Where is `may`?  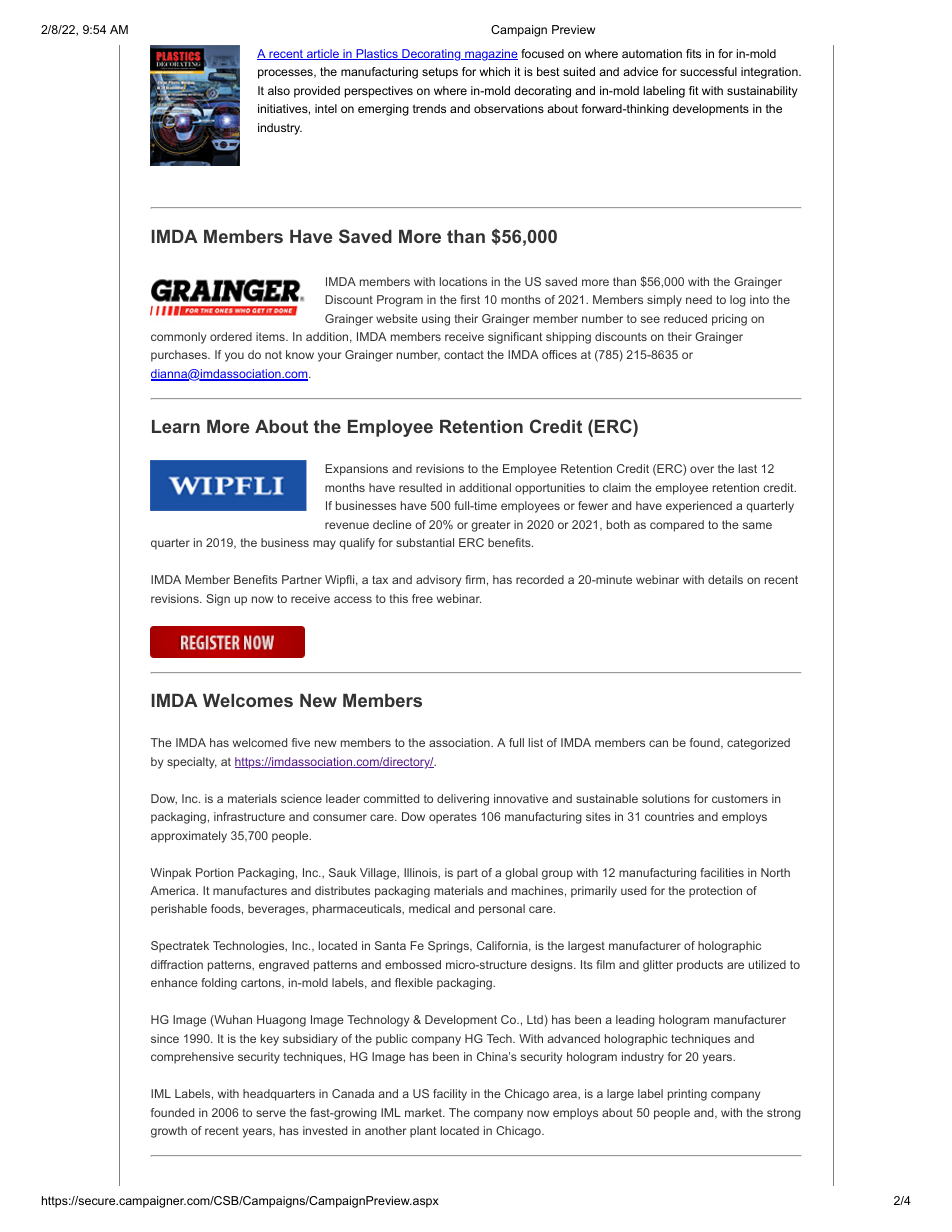 may is located at coordinates (324, 545).
